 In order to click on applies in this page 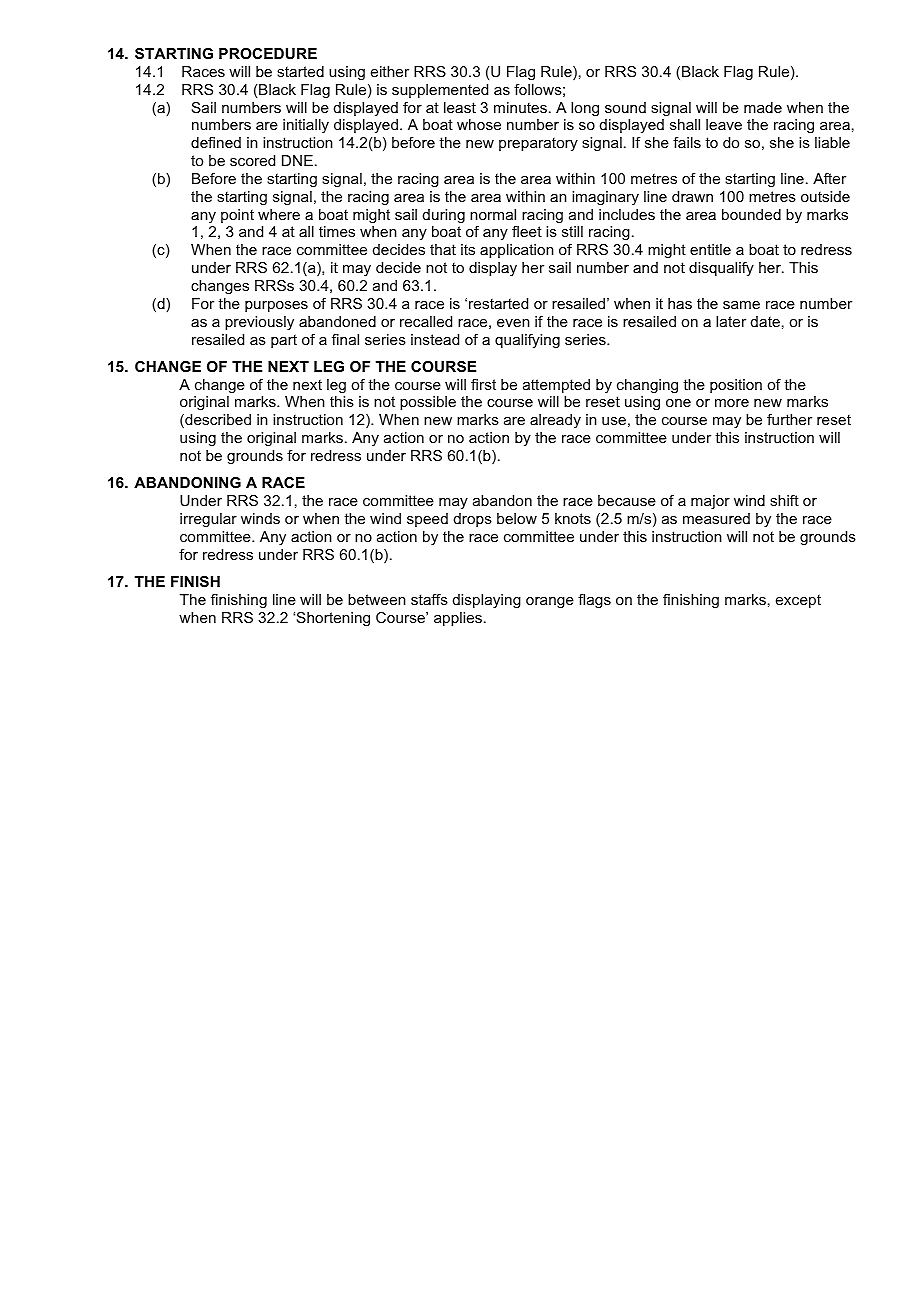, I will do `click(458, 619)`.
